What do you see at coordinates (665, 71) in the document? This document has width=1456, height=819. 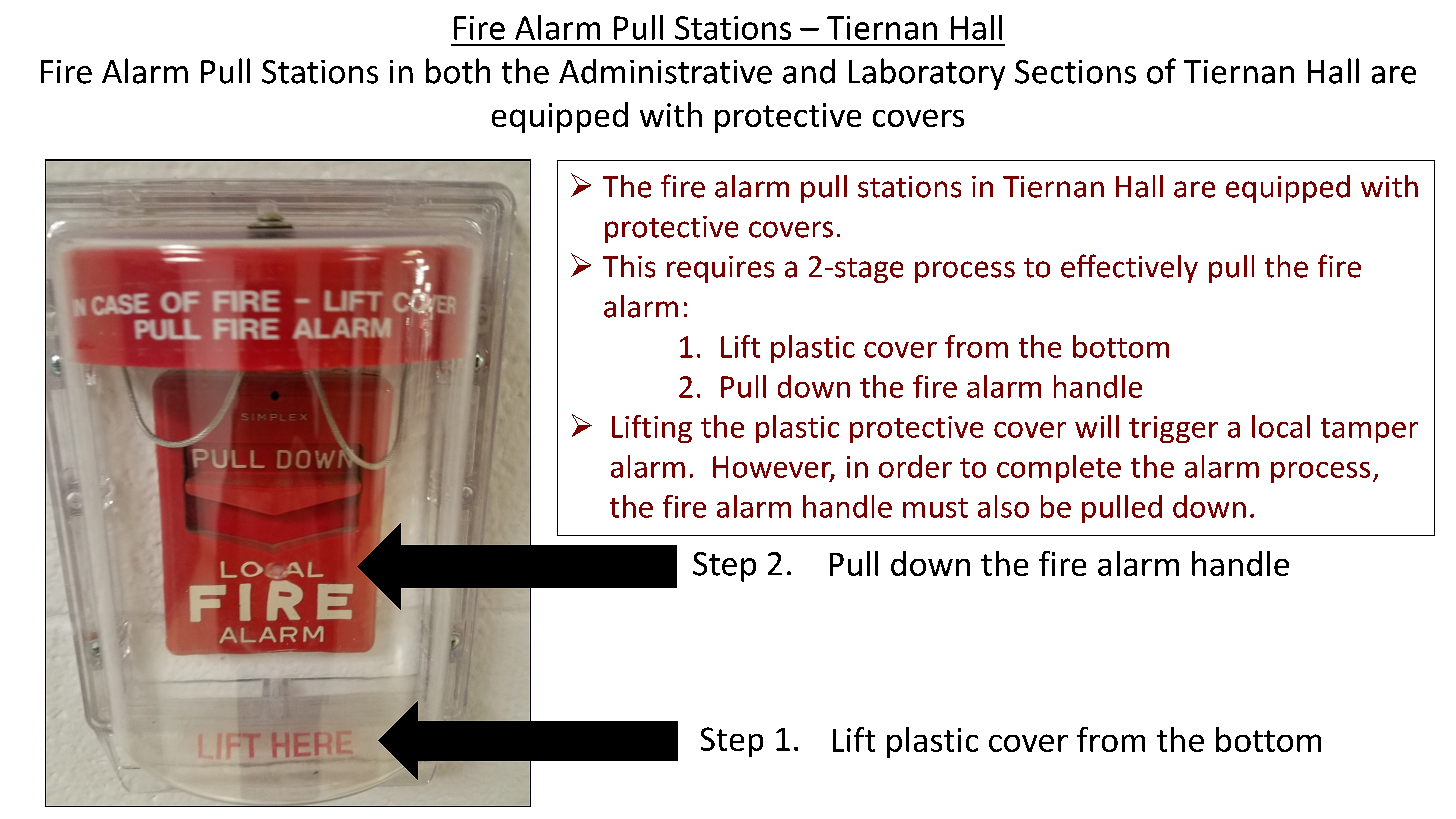 I see `Administrative` at bounding box center [665, 71].
